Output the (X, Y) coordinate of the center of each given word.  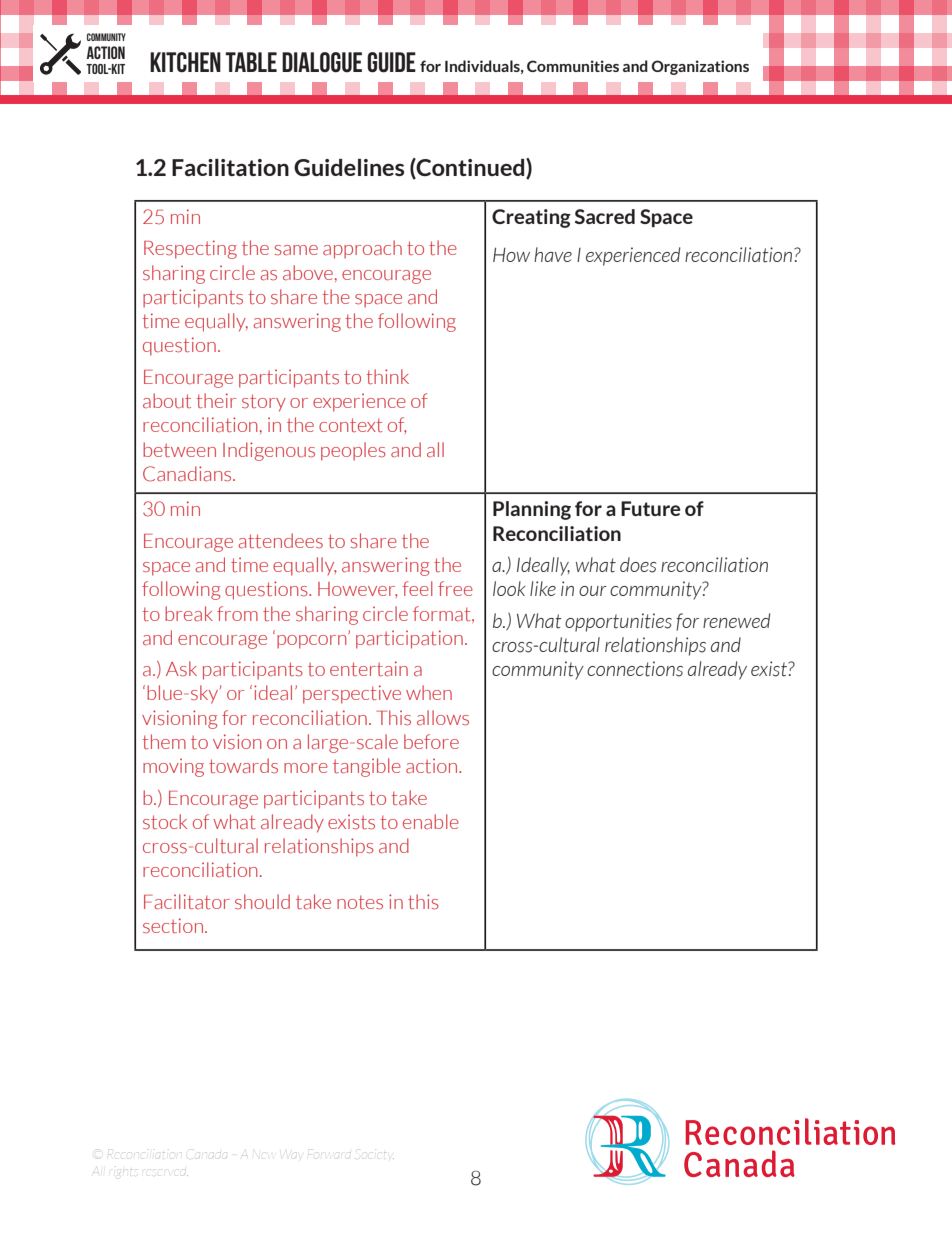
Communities (573, 66)
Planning (532, 510)
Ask (181, 668)
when (429, 692)
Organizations (700, 67)
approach (362, 249)
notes (360, 902)
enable (431, 821)
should (262, 902)
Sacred (605, 216)
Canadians (188, 474)
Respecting (190, 249)
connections (635, 669)
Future (650, 508)
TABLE (251, 62)
